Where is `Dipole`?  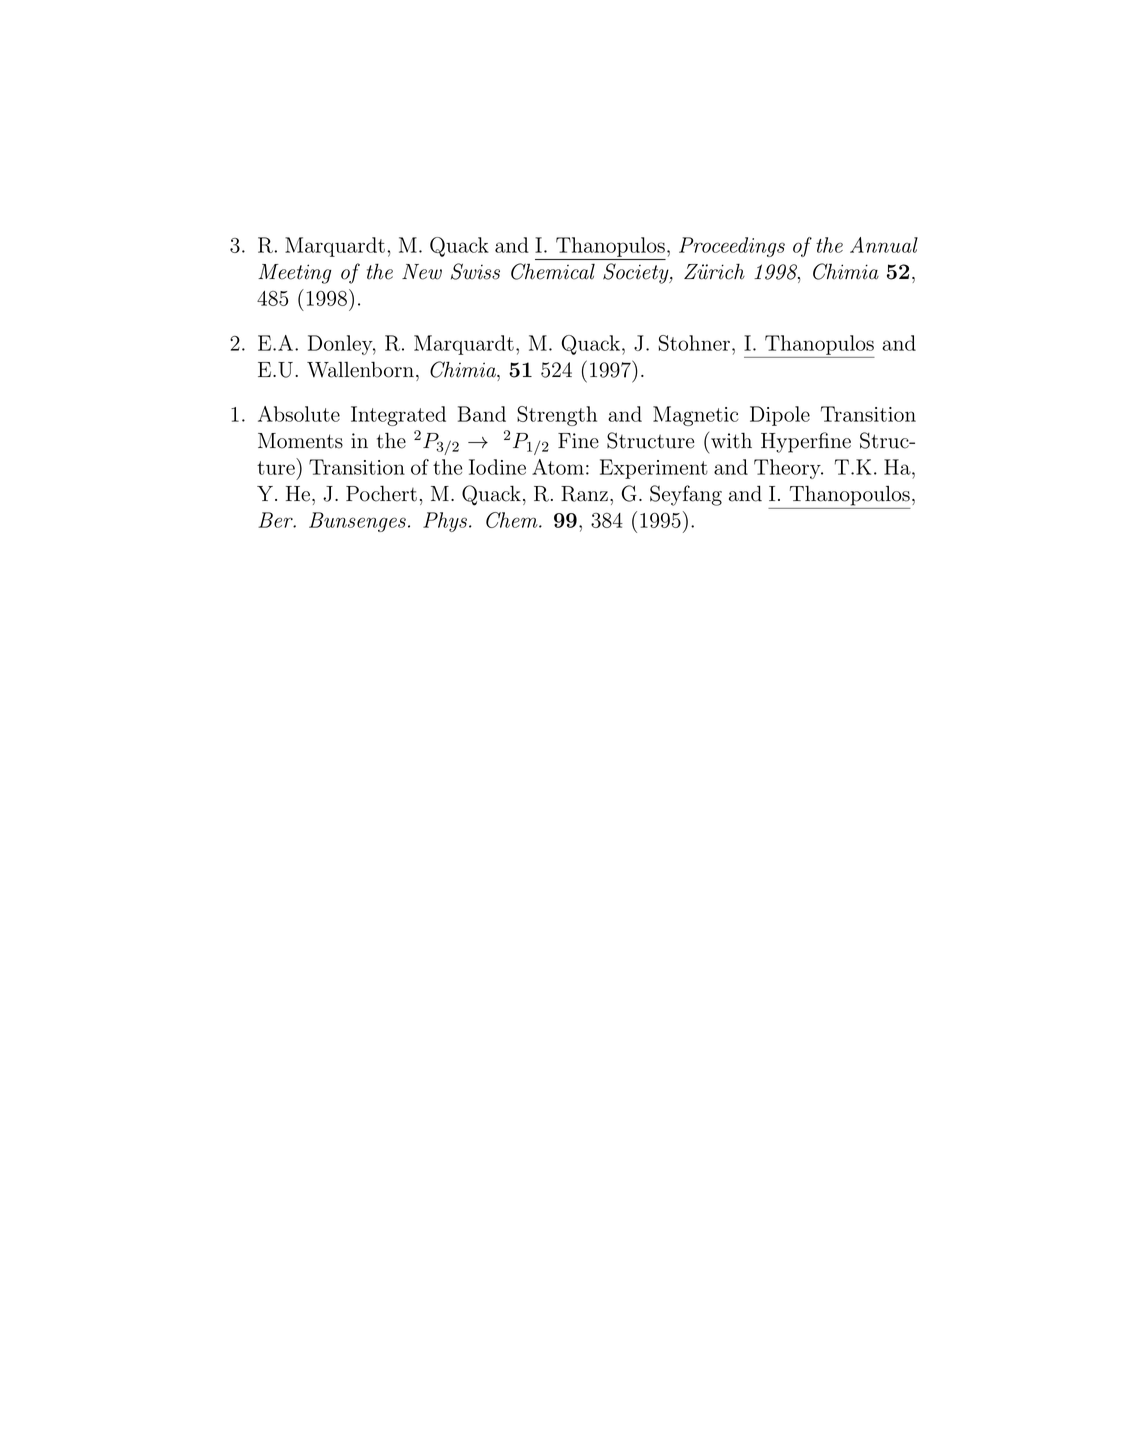 Dipole is located at coordinates (780, 416).
